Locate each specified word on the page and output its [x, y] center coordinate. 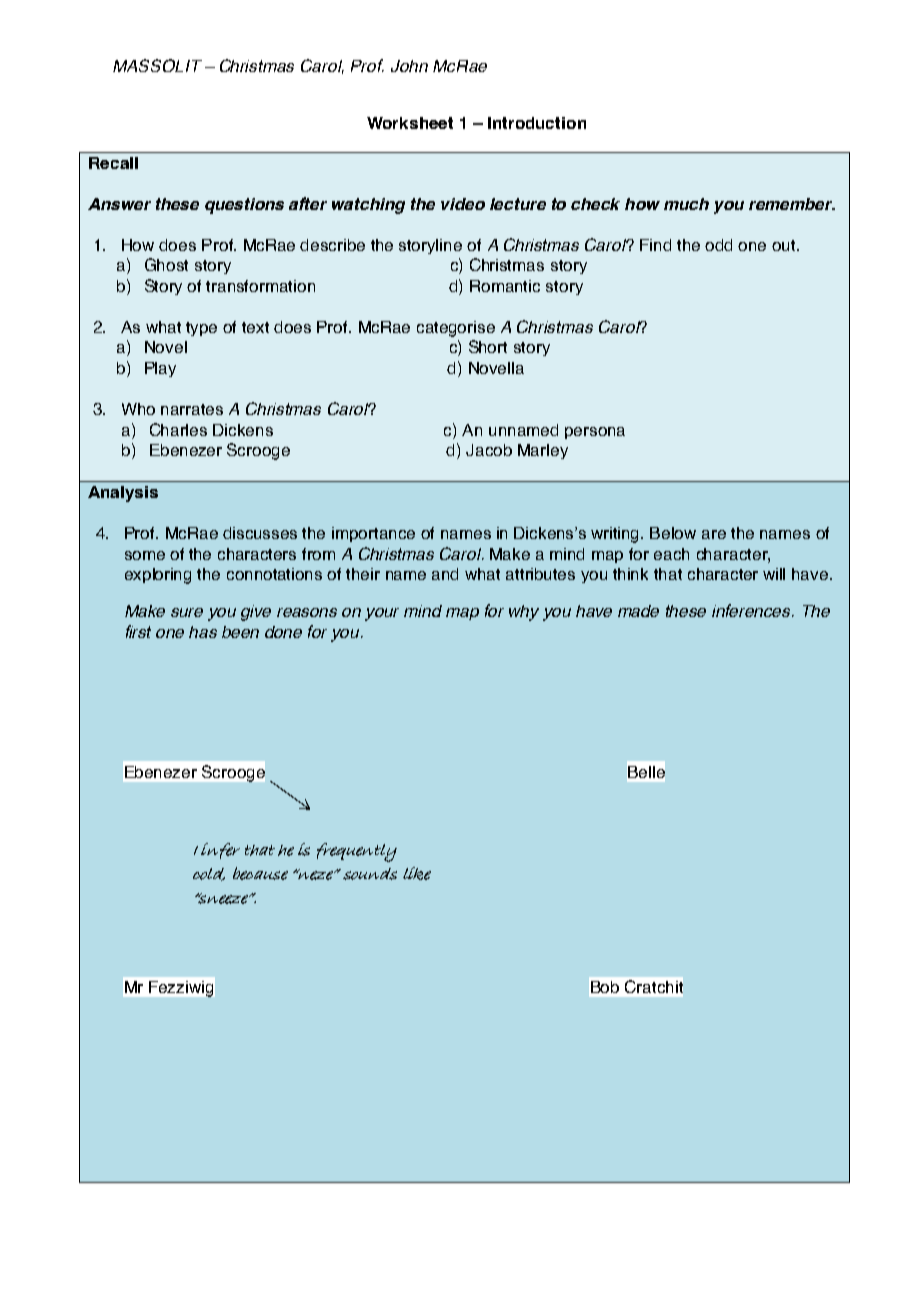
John [409, 66]
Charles [178, 429]
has [203, 632]
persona [595, 433]
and [445, 574]
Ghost [166, 264]
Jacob [489, 450]
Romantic [505, 286]
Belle [646, 772]
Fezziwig [181, 989]
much [686, 204]
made [638, 611]
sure [187, 612]
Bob [605, 987]
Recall [113, 163]
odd [718, 245]
